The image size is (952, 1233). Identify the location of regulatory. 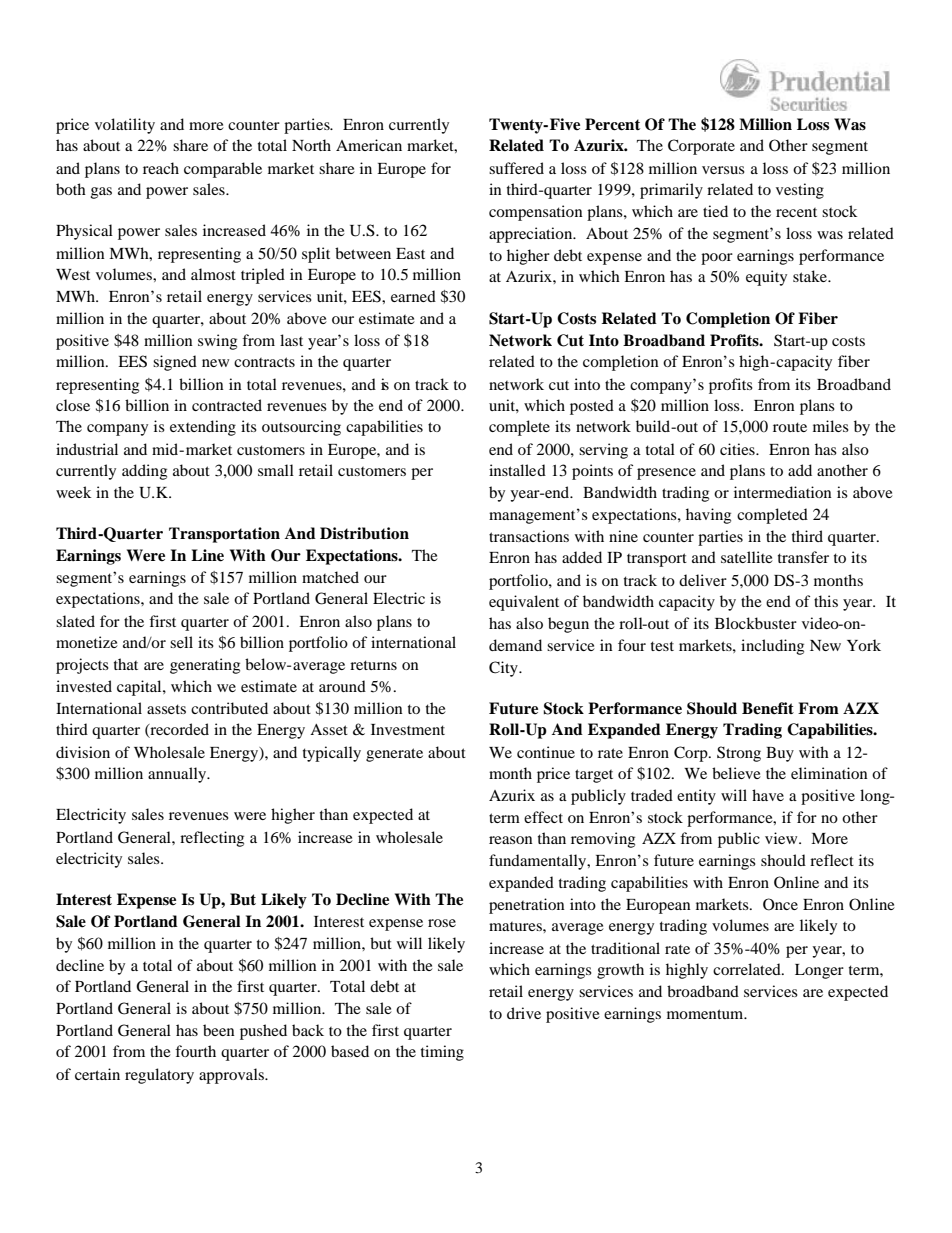
(159, 1076).
